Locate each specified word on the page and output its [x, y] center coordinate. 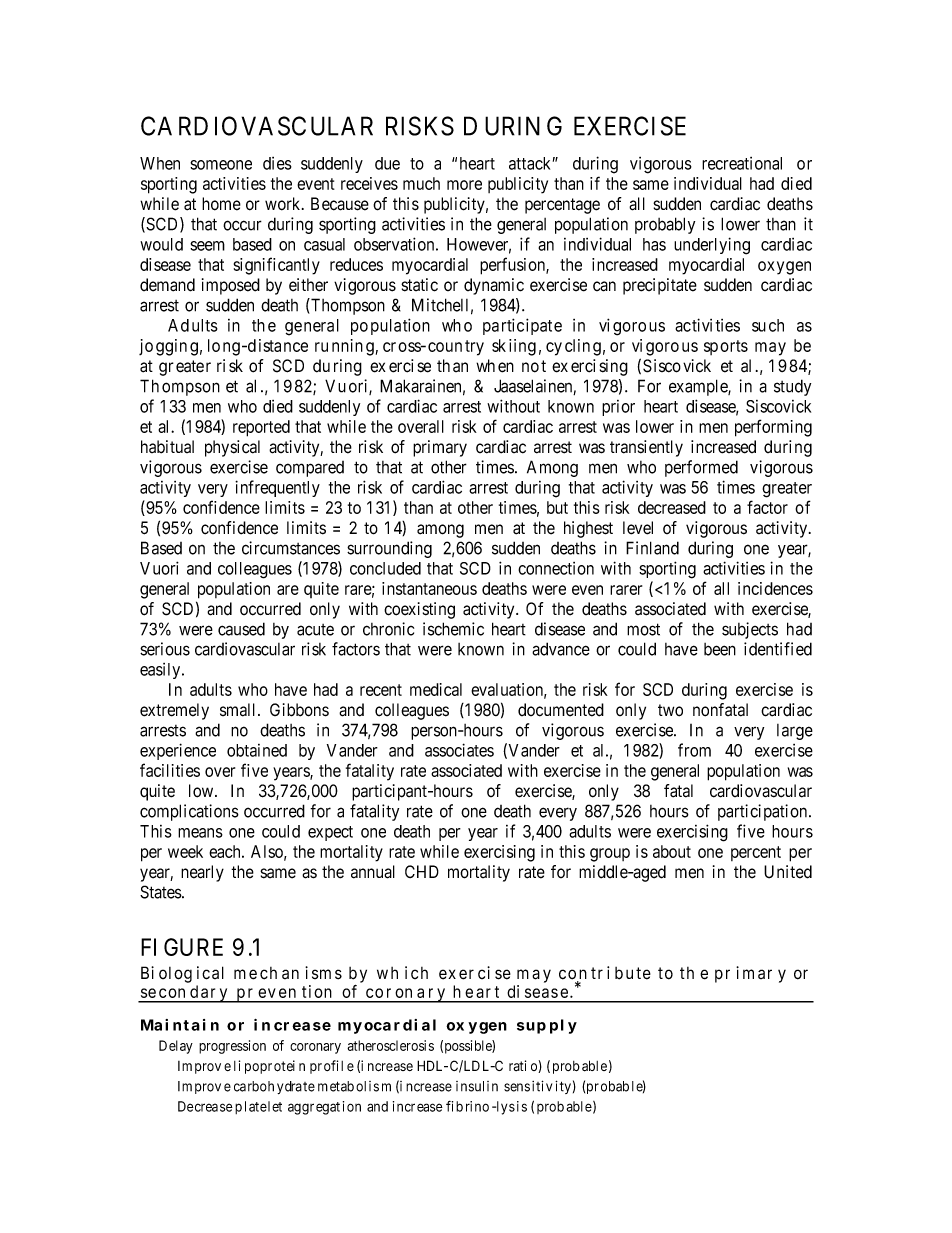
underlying [712, 246]
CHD [422, 871]
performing [773, 428]
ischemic [453, 629]
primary [440, 448]
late [256, 1106]
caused [241, 629]
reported [261, 428]
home [221, 204]
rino [477, 1106]
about [672, 851]
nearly [202, 873]
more [464, 185]
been [720, 649]
